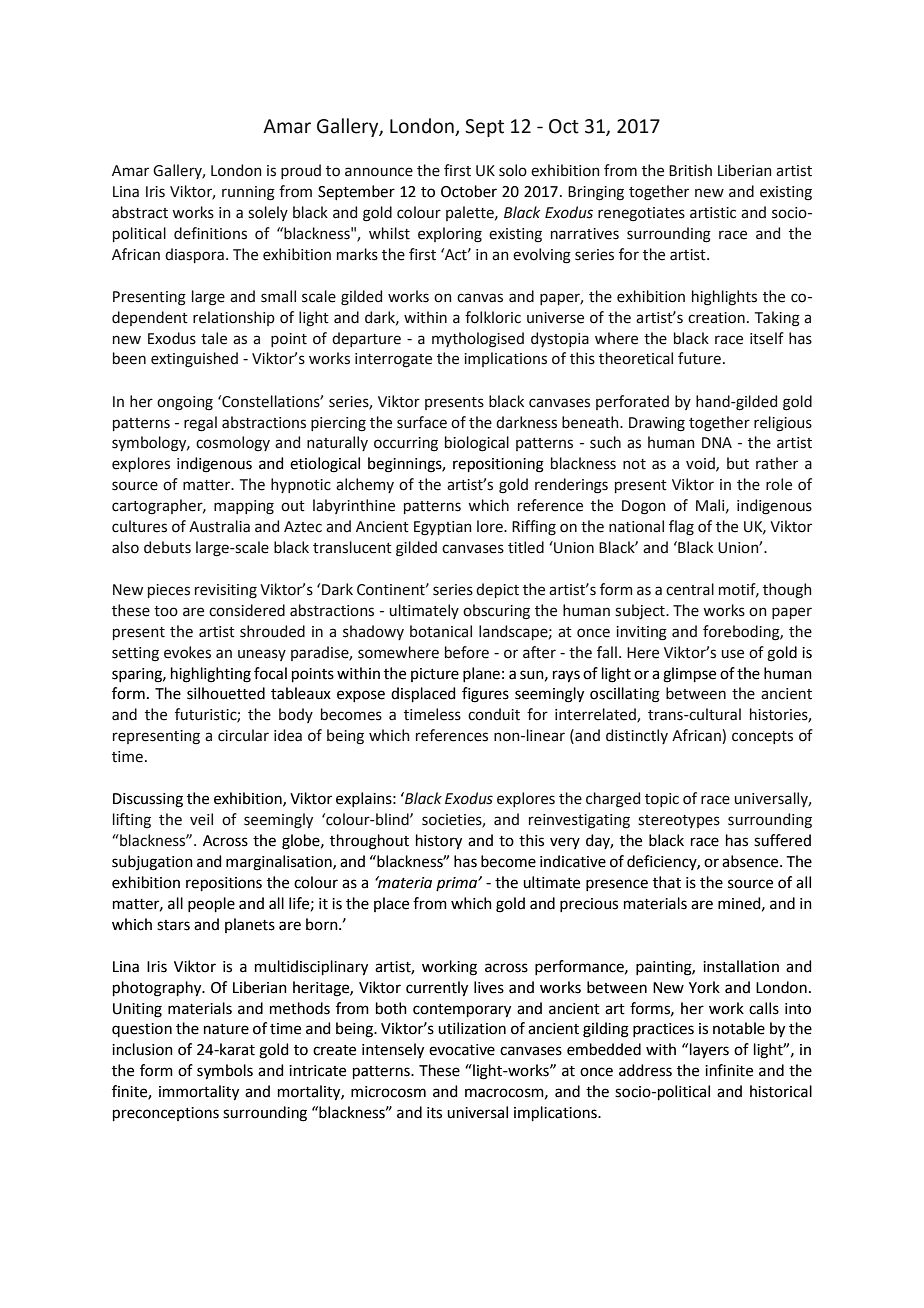  What do you see at coordinates (187, 652) in the image?
I see `evokes` at bounding box center [187, 652].
